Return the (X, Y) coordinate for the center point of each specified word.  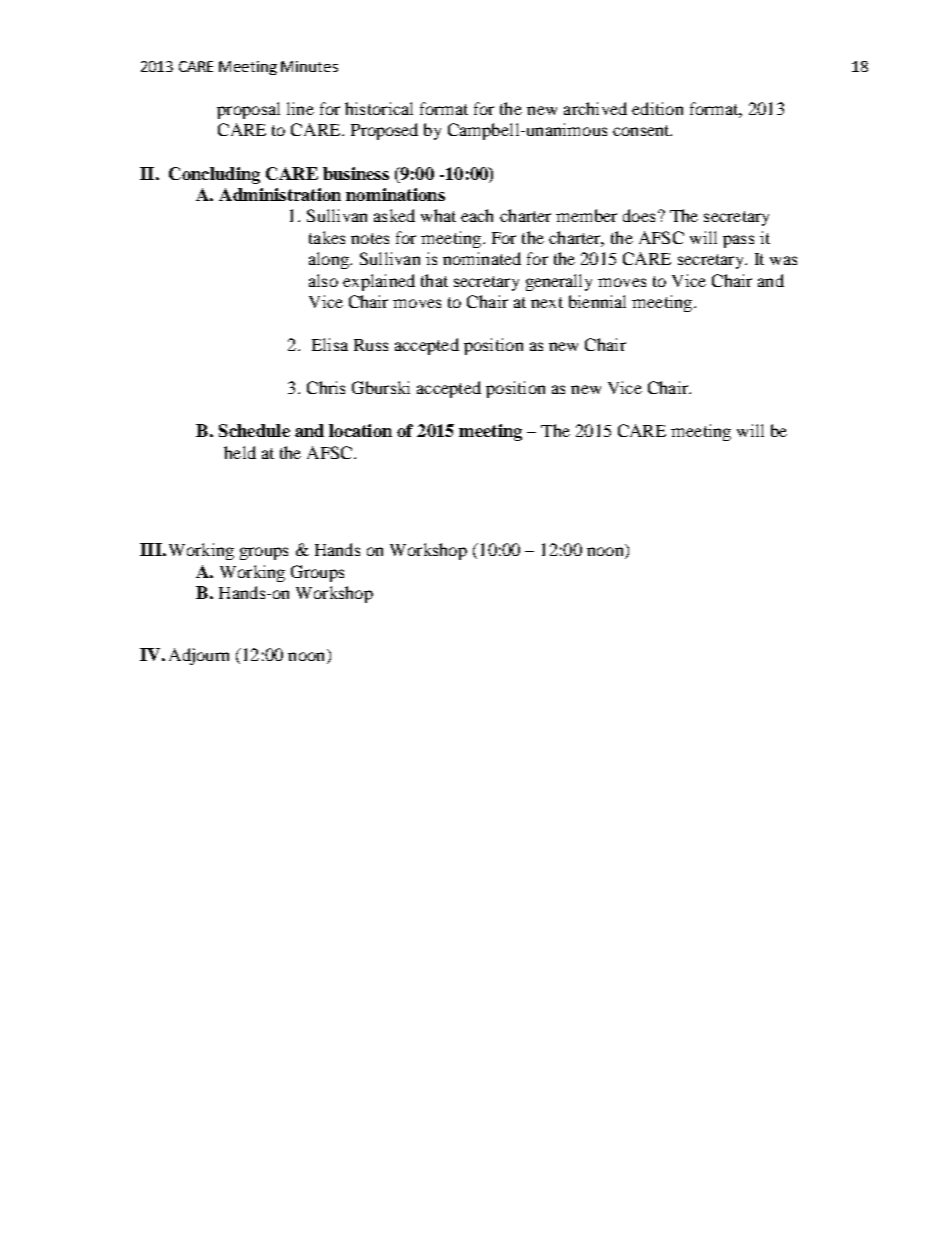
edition (657, 108)
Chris (326, 387)
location (360, 430)
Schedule (254, 430)
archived (595, 108)
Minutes (309, 66)
